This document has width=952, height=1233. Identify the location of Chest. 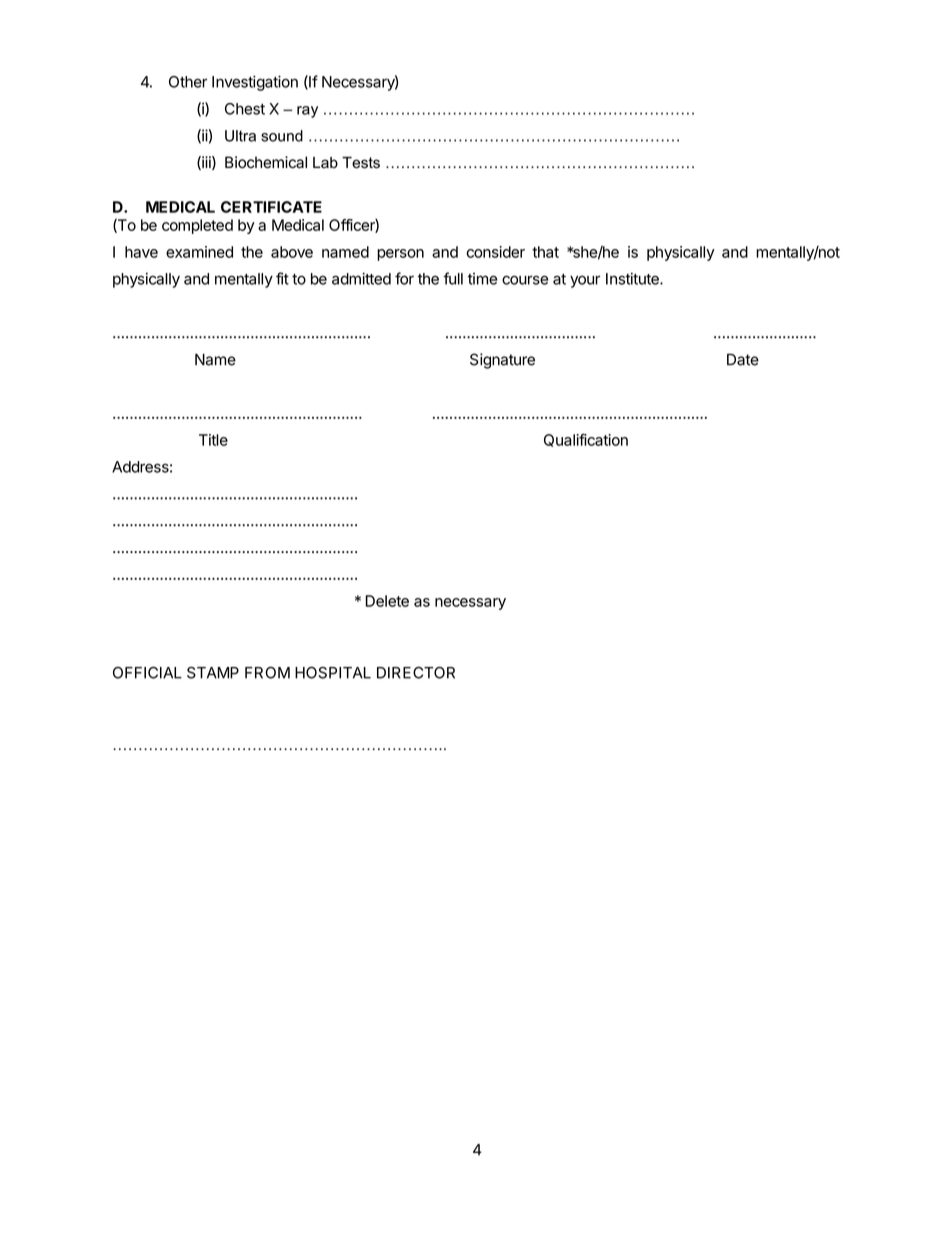
(245, 109).
